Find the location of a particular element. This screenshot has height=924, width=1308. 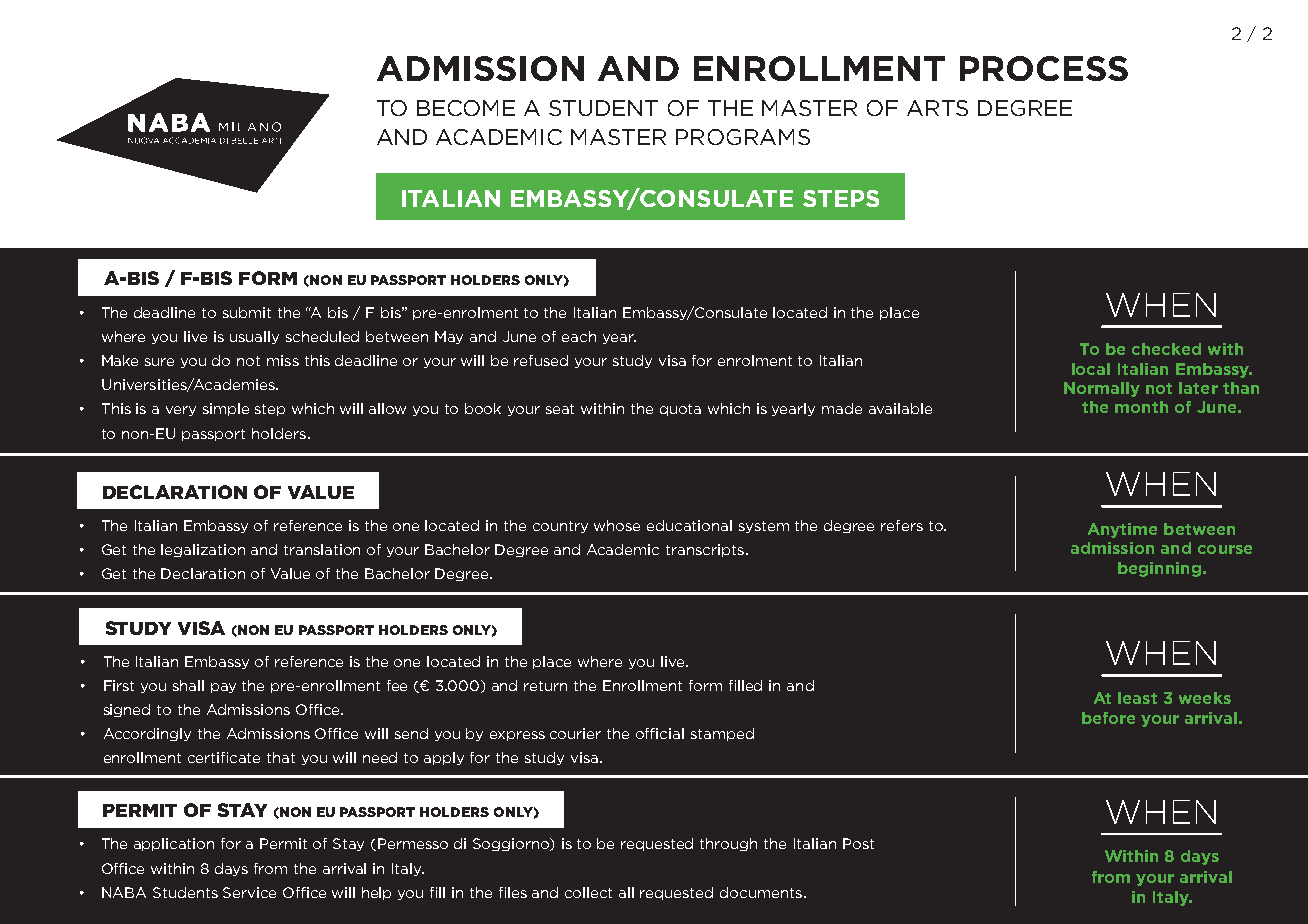

each is located at coordinates (579, 336).
